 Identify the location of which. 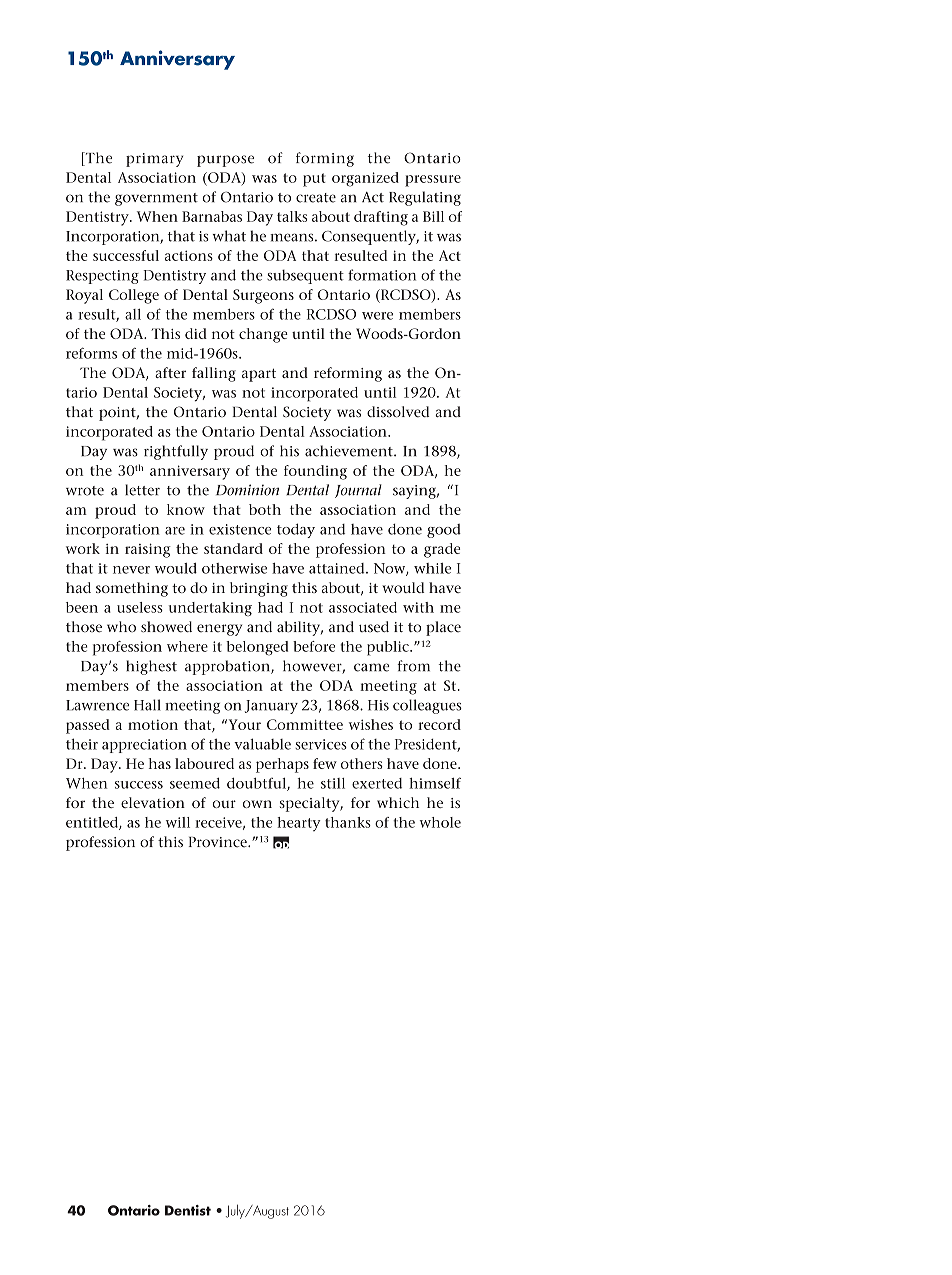
(398, 802).
